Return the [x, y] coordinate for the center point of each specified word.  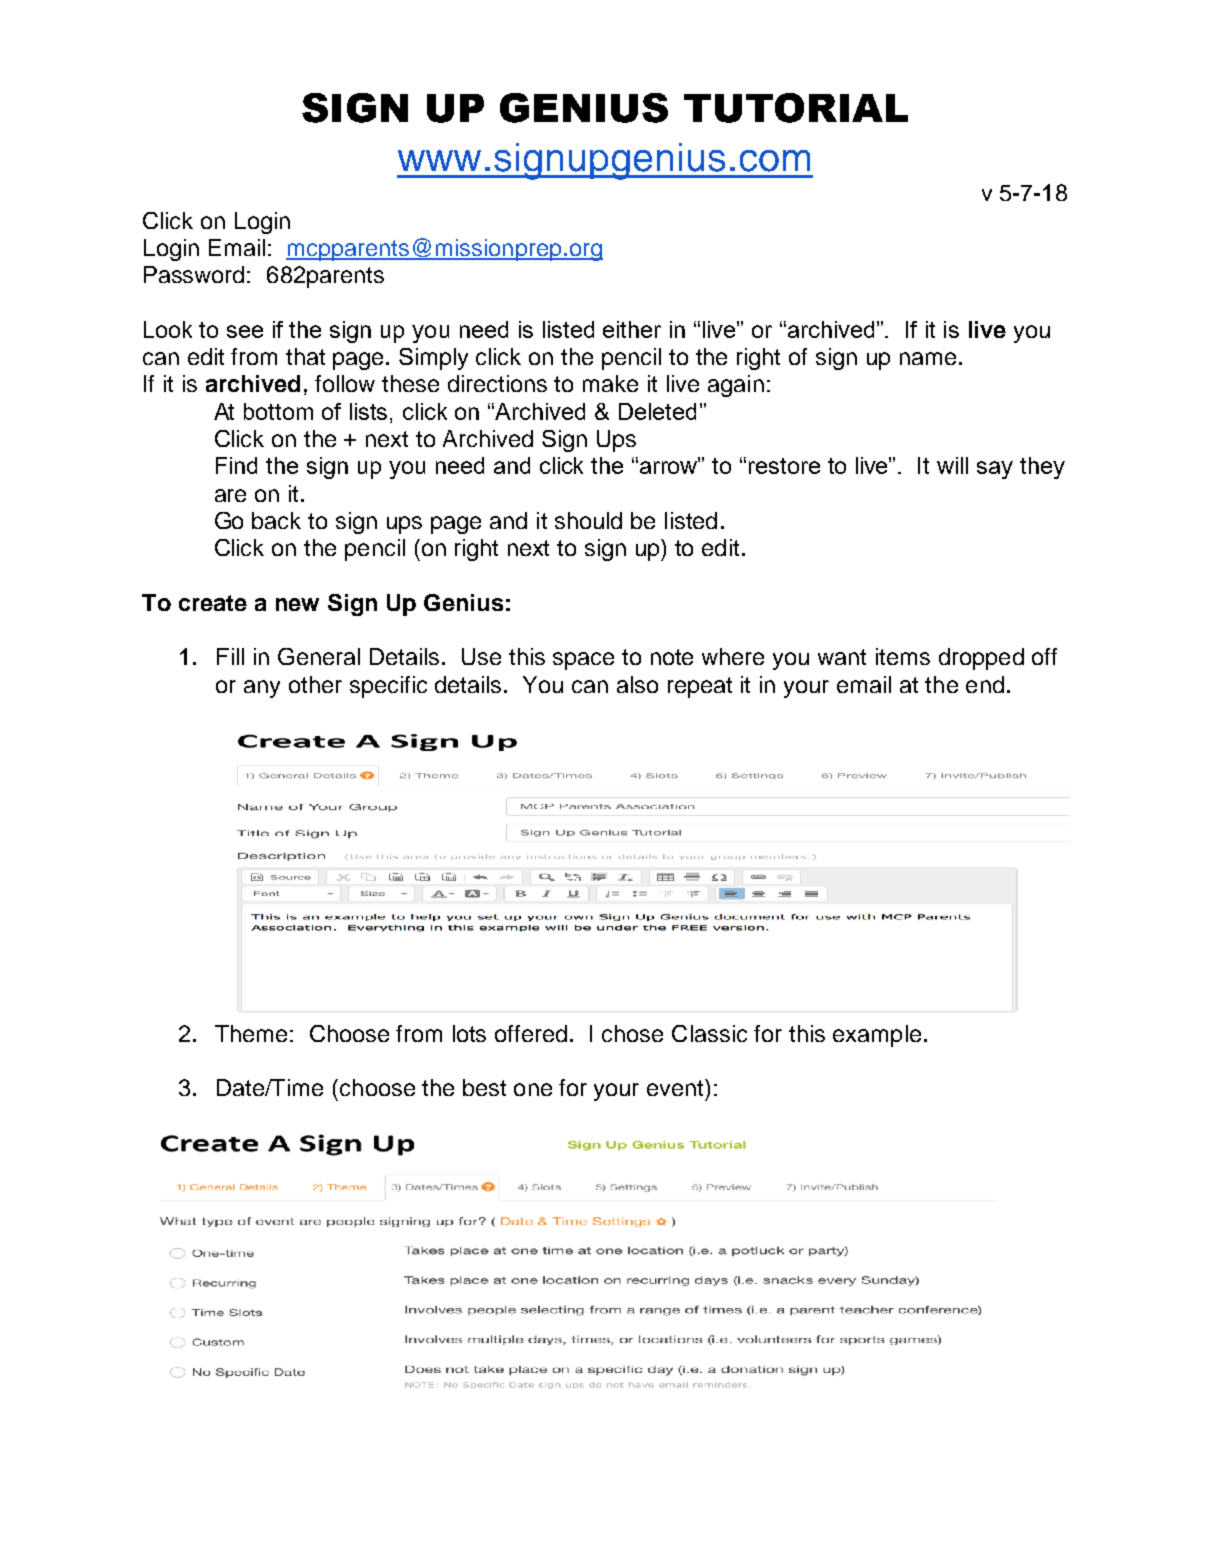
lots [469, 1033]
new [297, 604]
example [877, 1036]
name [928, 358]
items [903, 656]
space [583, 661]
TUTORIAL [796, 108]
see [245, 331]
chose [632, 1033]
